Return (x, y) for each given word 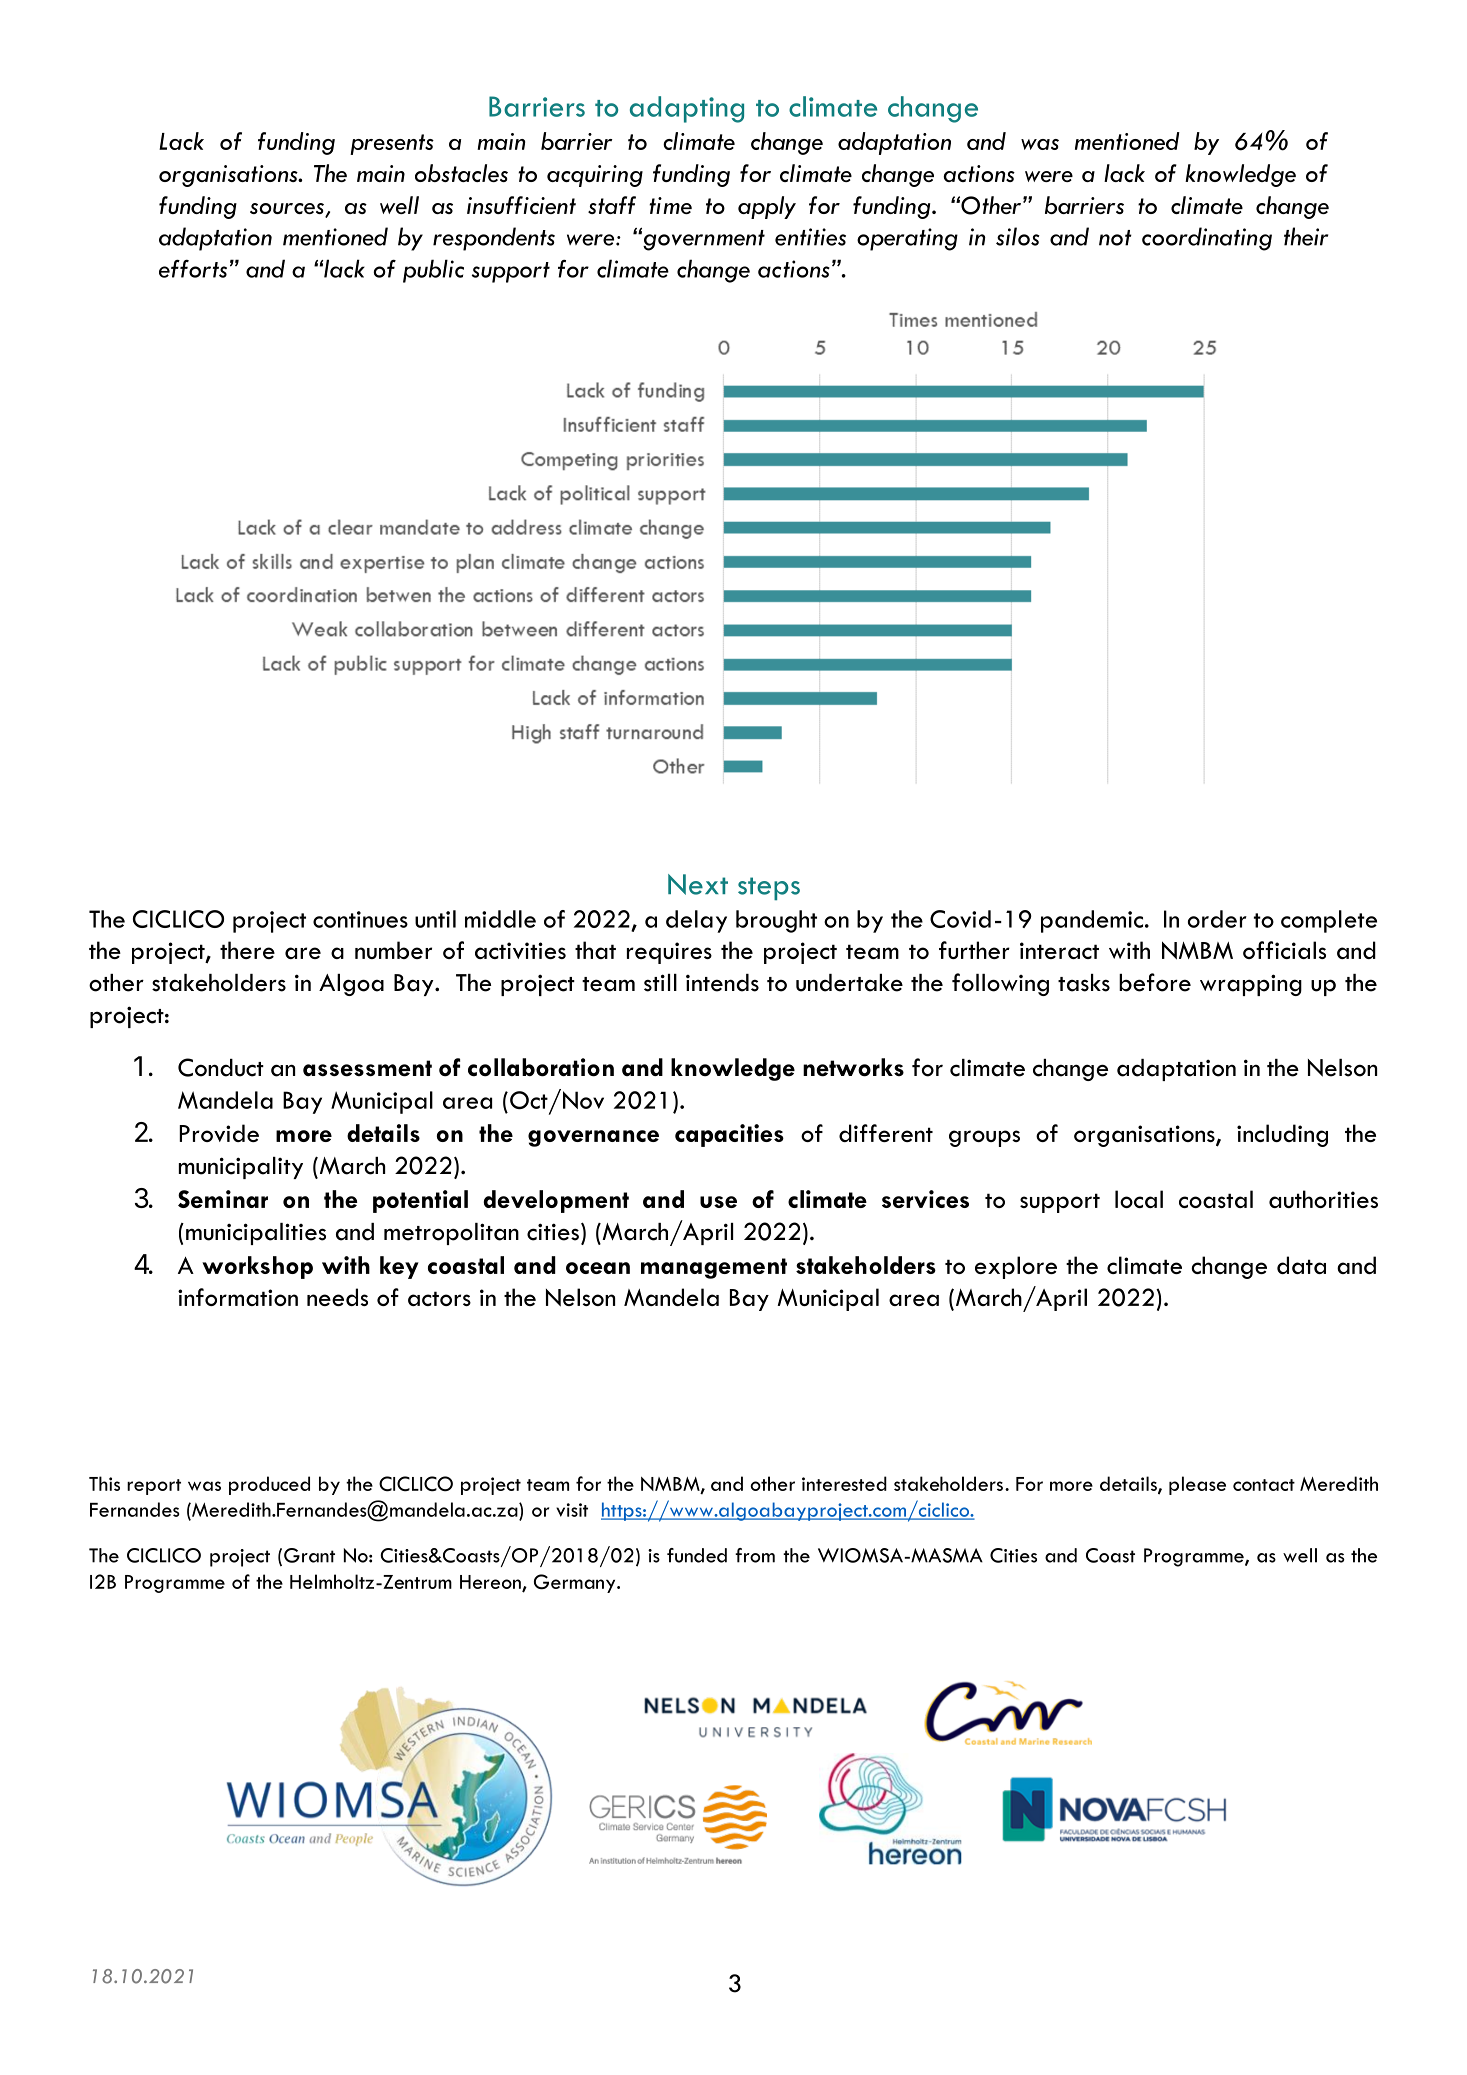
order (1217, 919)
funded (697, 1555)
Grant (309, 1555)
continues (360, 919)
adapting (687, 109)
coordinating (1207, 239)
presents (392, 144)
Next (698, 884)
